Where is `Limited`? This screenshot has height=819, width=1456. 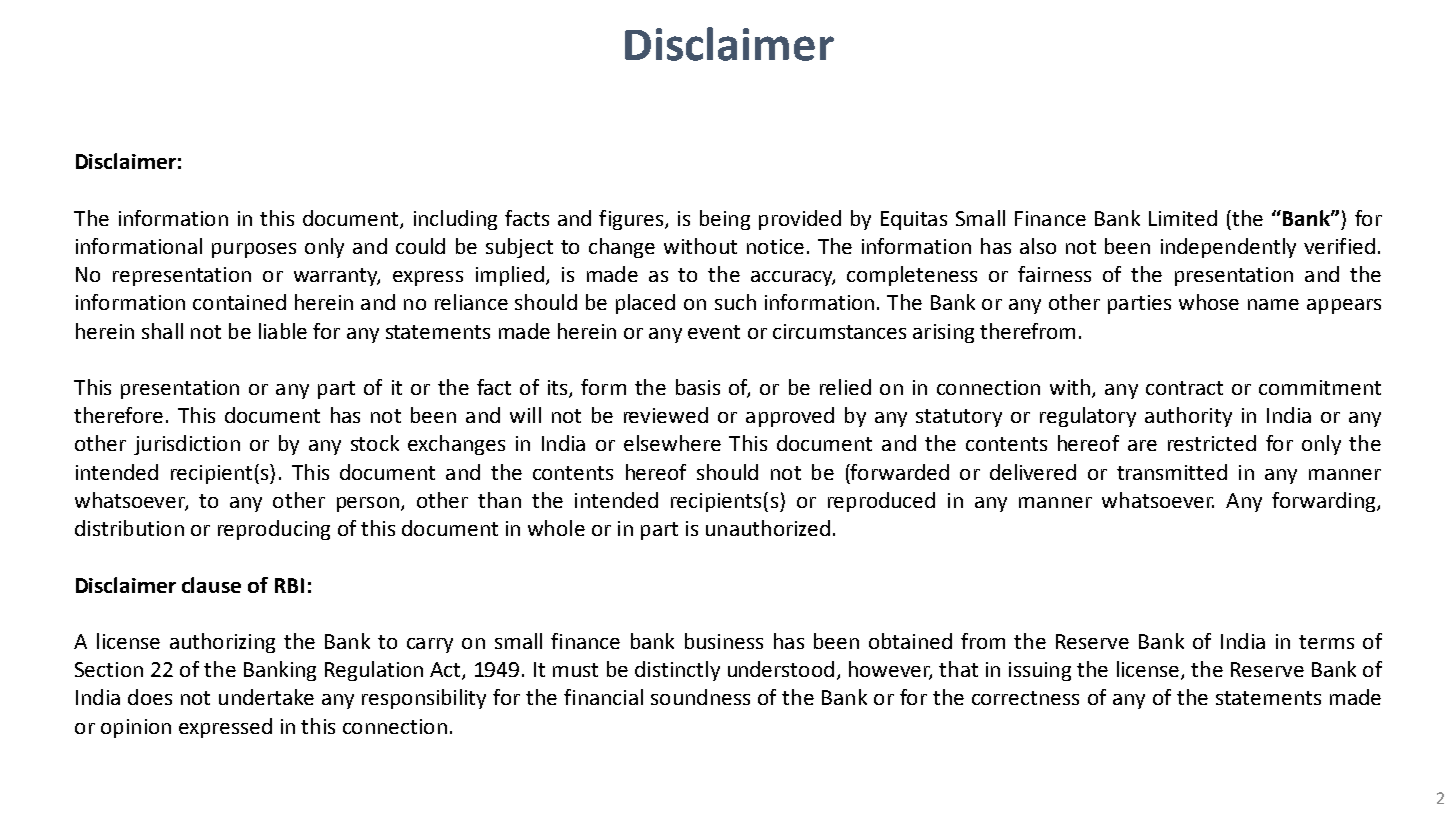
Limited is located at coordinates (1183, 218).
